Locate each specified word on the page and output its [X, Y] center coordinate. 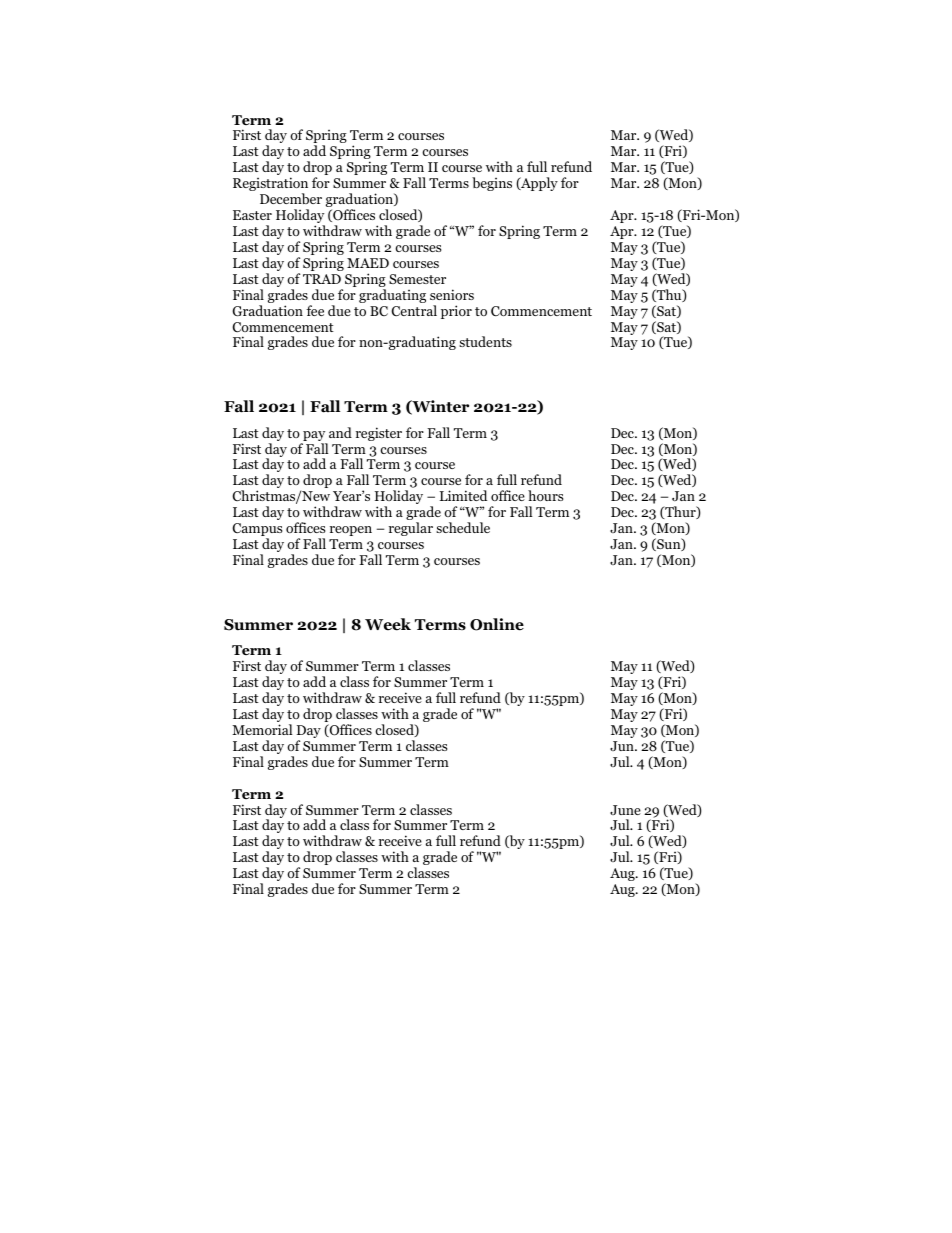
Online [497, 624]
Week [388, 624]
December [291, 198]
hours [545, 495]
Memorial [262, 729]
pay [314, 437]
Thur [680, 512]
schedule [463, 527]
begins [492, 184]
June [625, 810]
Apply [538, 184]
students [485, 341]
